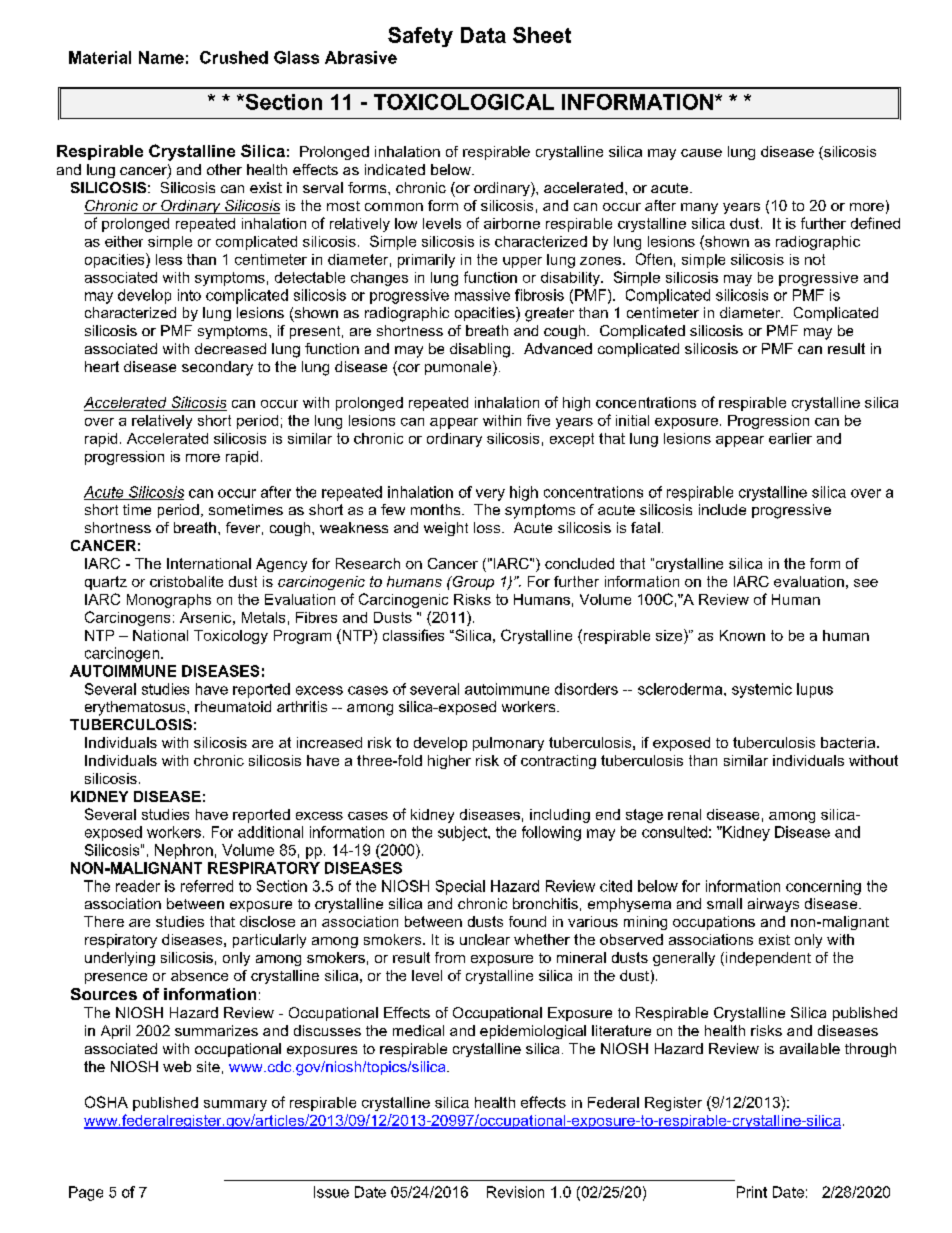  What do you see at coordinates (742, 635) in the document?
I see `Known` at bounding box center [742, 635].
